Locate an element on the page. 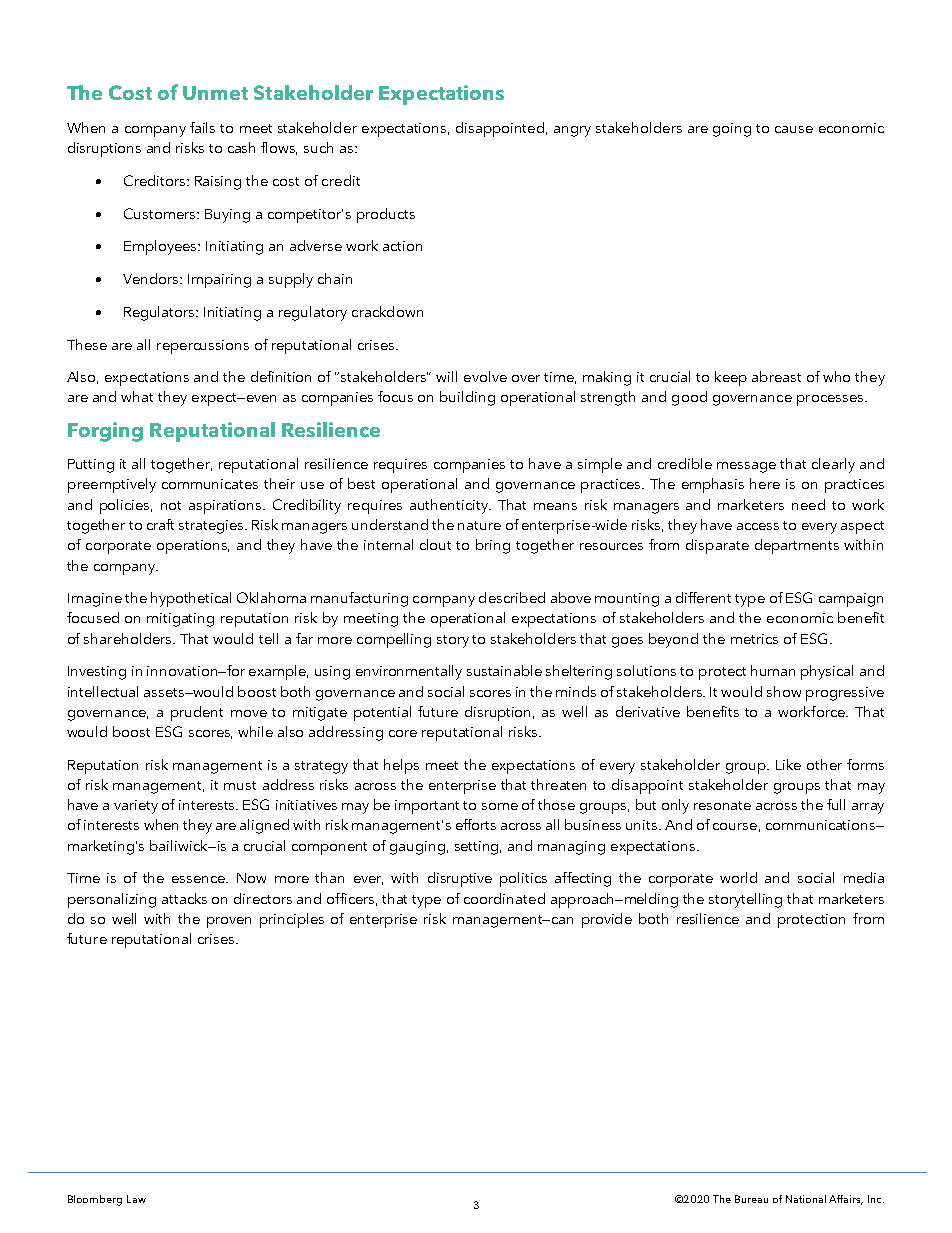 Image resolution: width=952 pixels, height=1233 pixels. authenticity is located at coordinates (450, 506).
